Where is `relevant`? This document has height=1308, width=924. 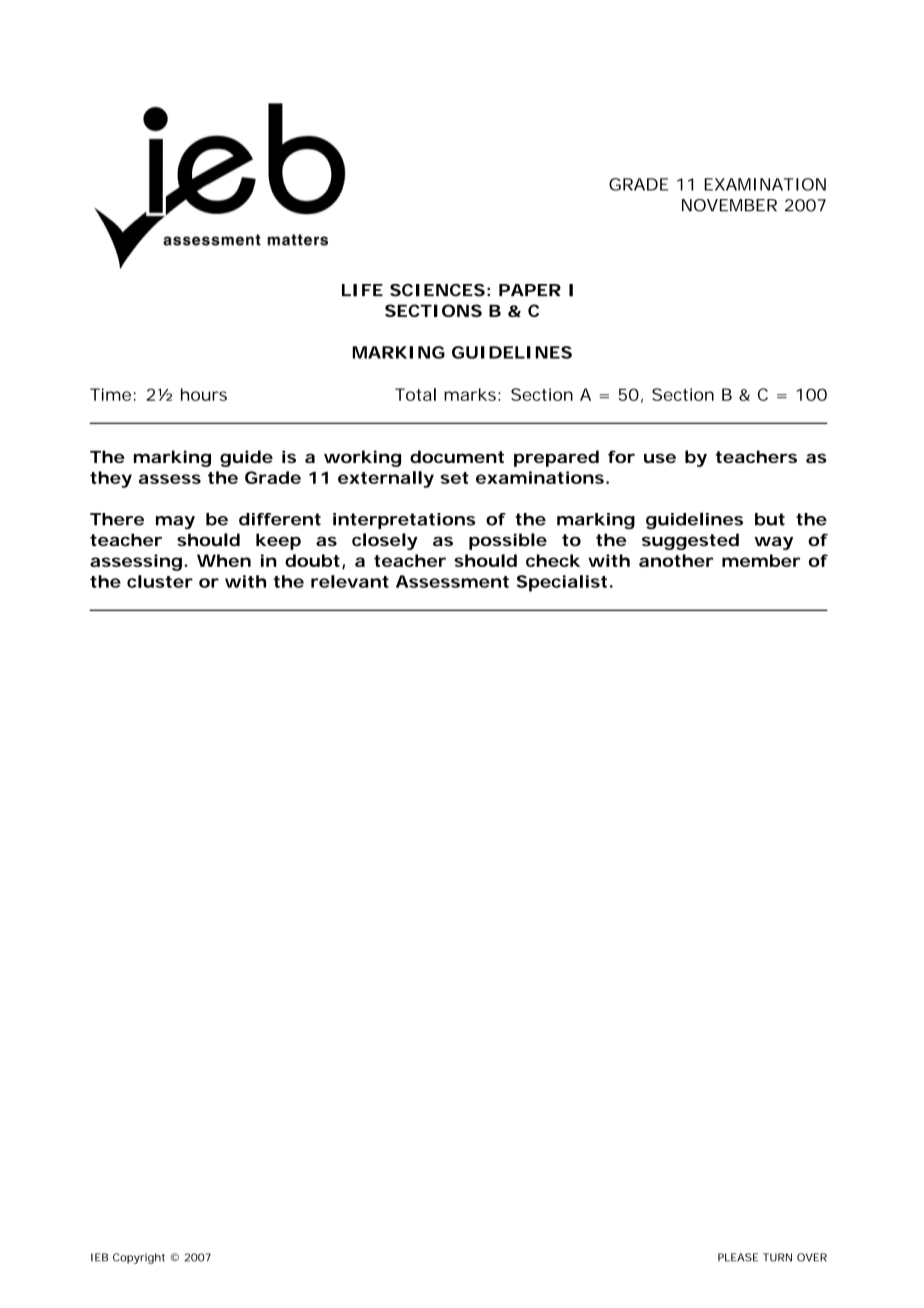
relevant is located at coordinates (350, 581).
